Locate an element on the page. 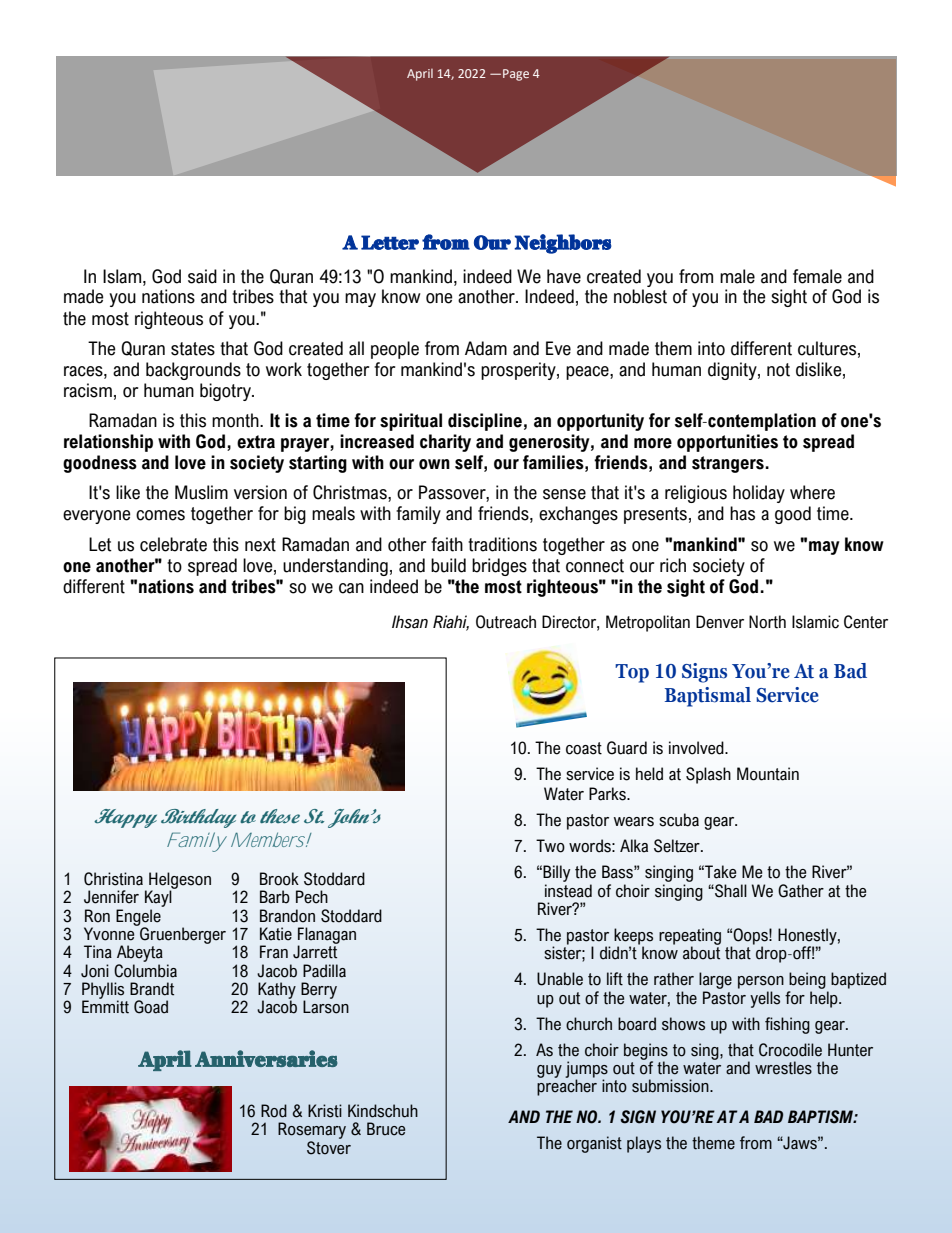 The image size is (952, 1233). wrestles is located at coordinates (783, 1068).
